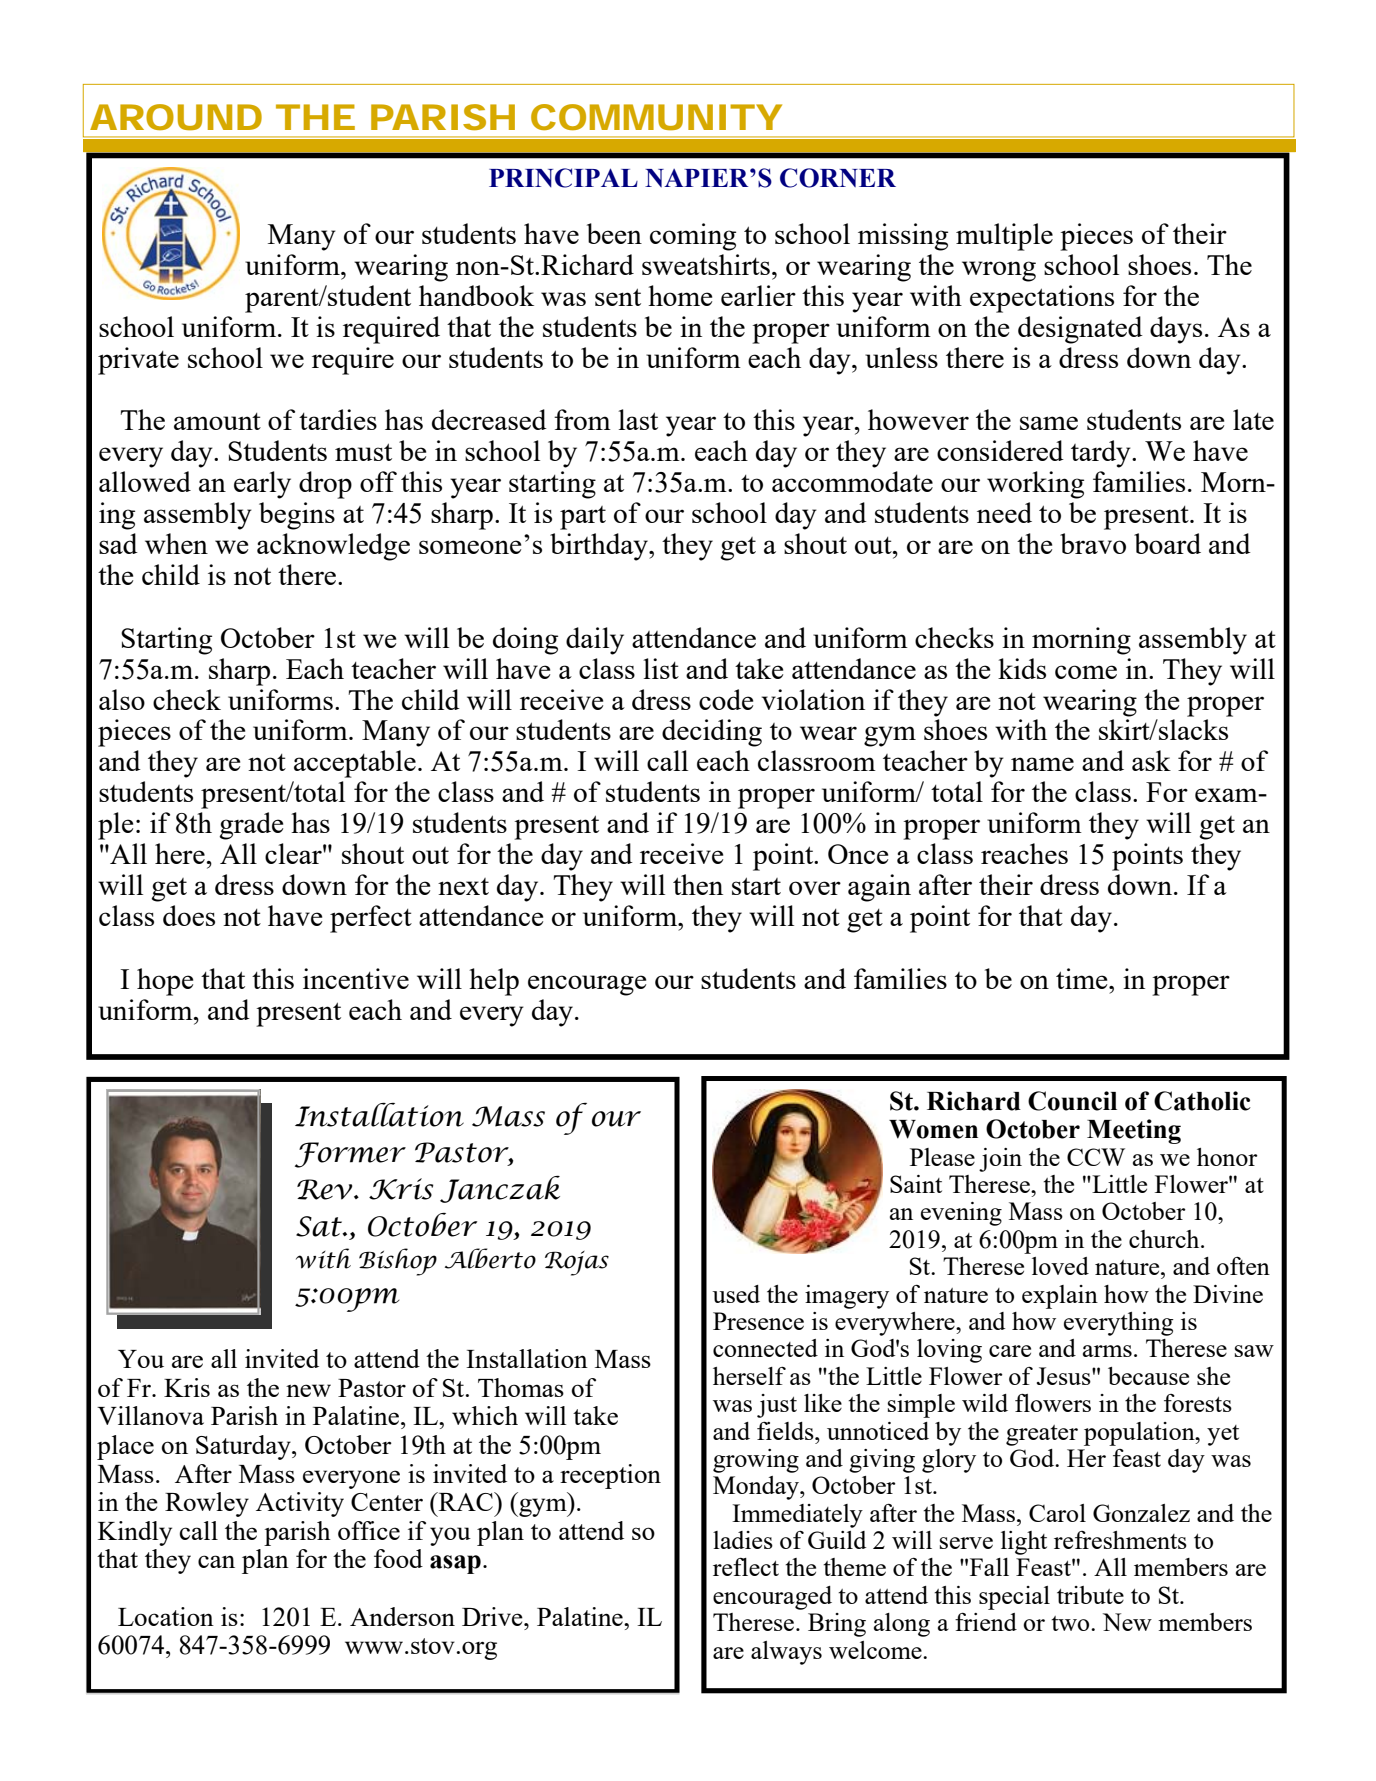 The width and height of the page is (1376, 1781). What do you see at coordinates (746, 1567) in the page?
I see `reflect` at bounding box center [746, 1567].
